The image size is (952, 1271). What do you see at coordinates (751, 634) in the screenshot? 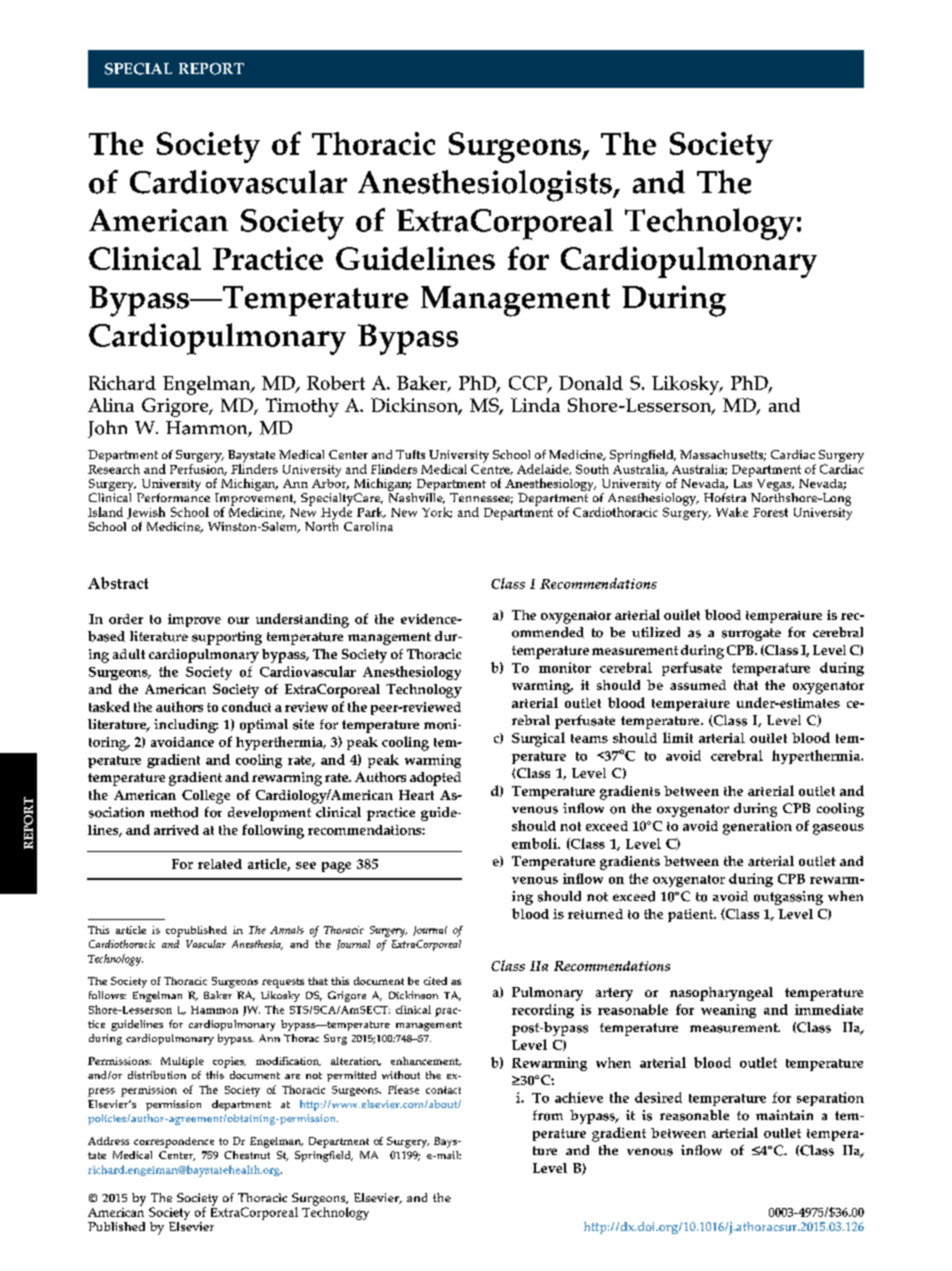
I see `surrogate` at bounding box center [751, 634].
